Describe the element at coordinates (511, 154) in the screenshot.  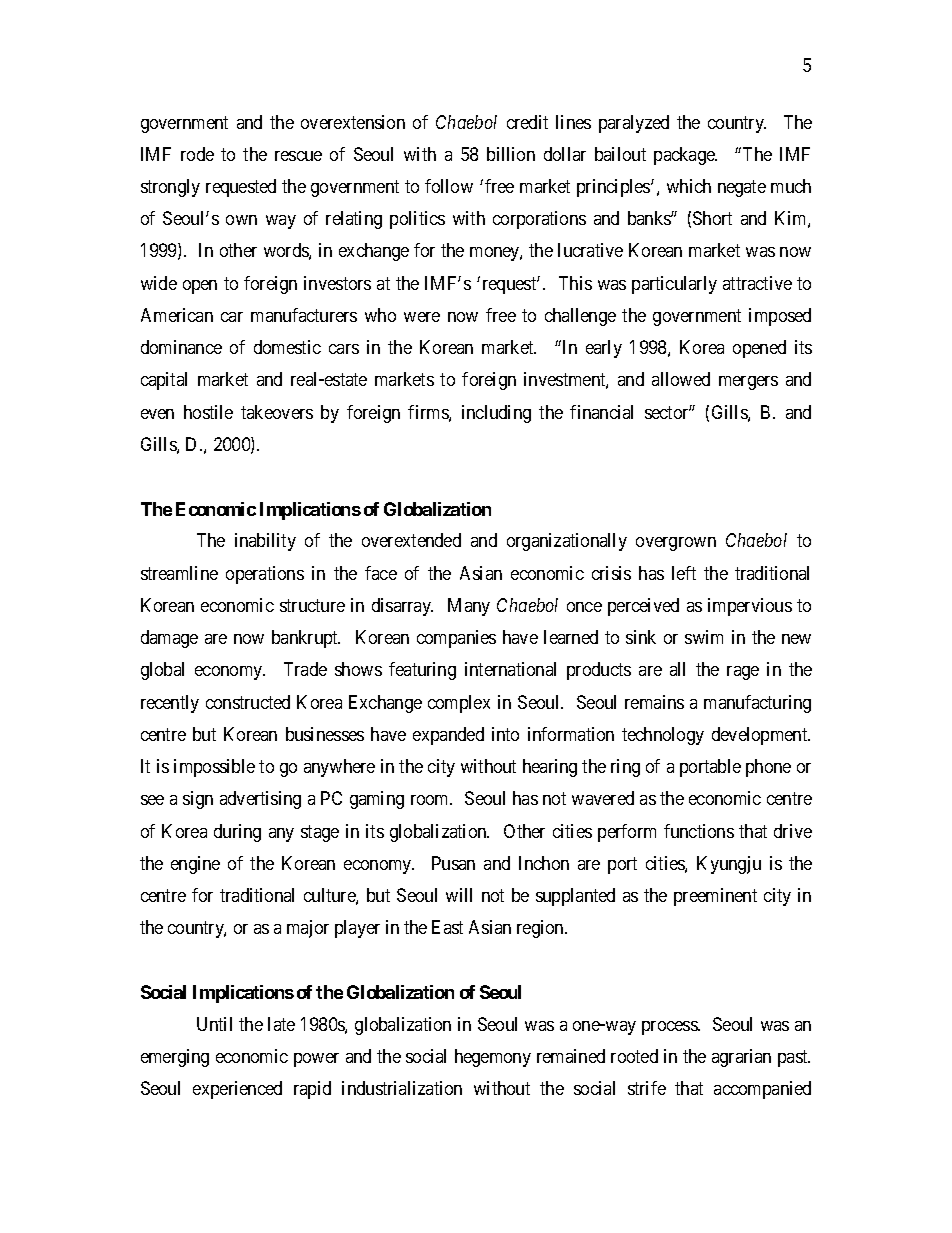
I see `billion` at that location.
